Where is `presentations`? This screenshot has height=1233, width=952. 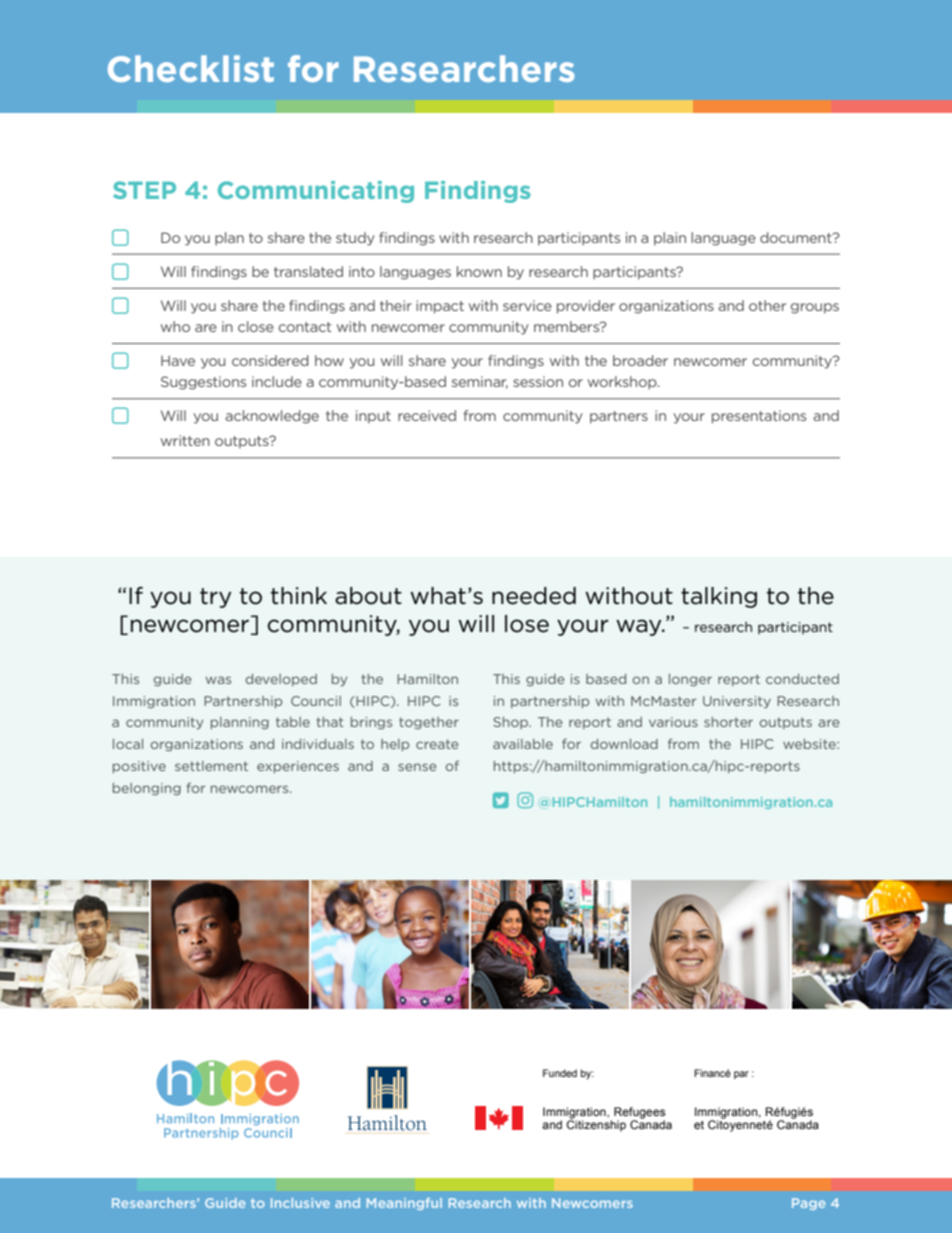
presentations is located at coordinates (759, 417).
